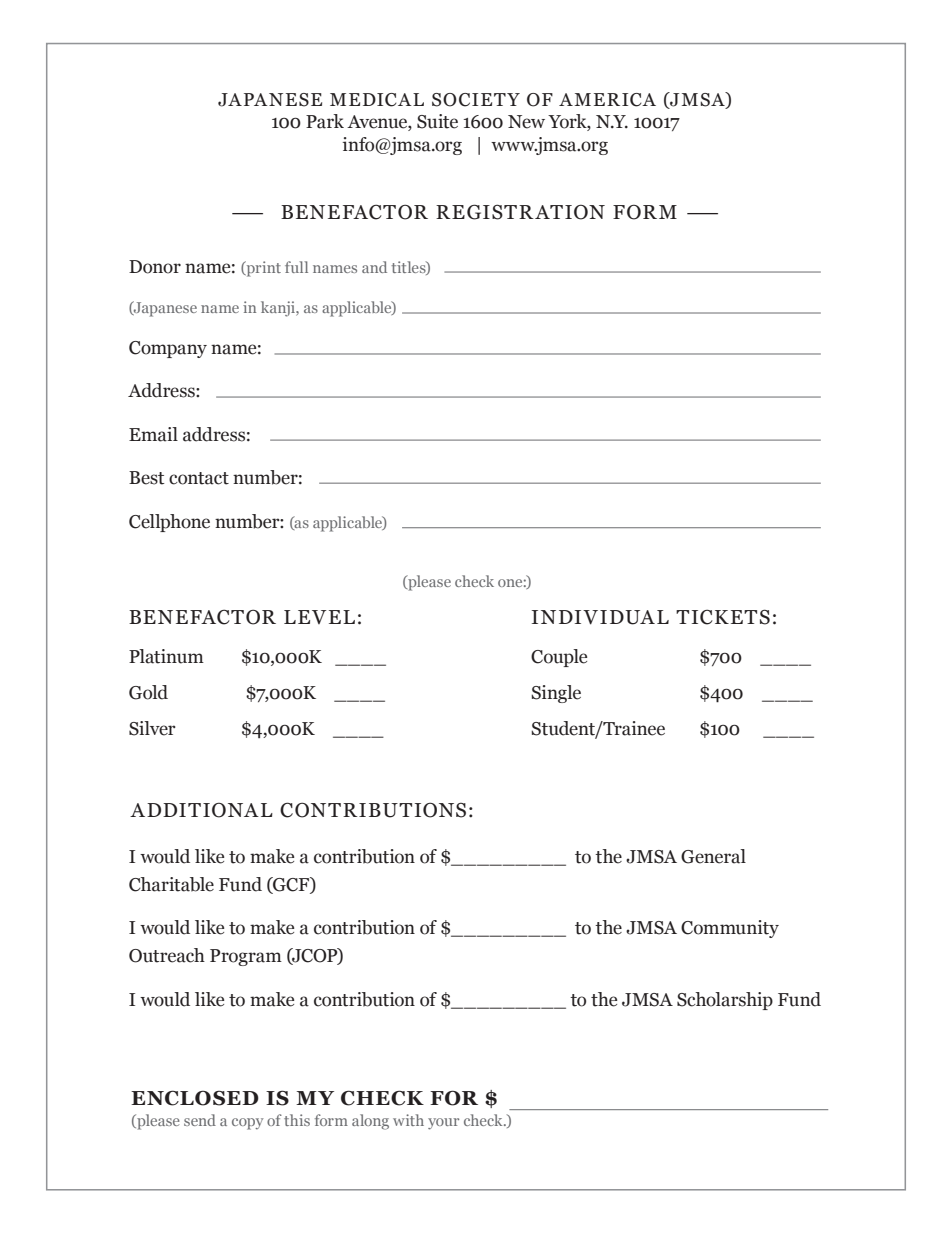 This screenshot has width=952, height=1233. What do you see at coordinates (713, 856) in the screenshot?
I see `General` at bounding box center [713, 856].
